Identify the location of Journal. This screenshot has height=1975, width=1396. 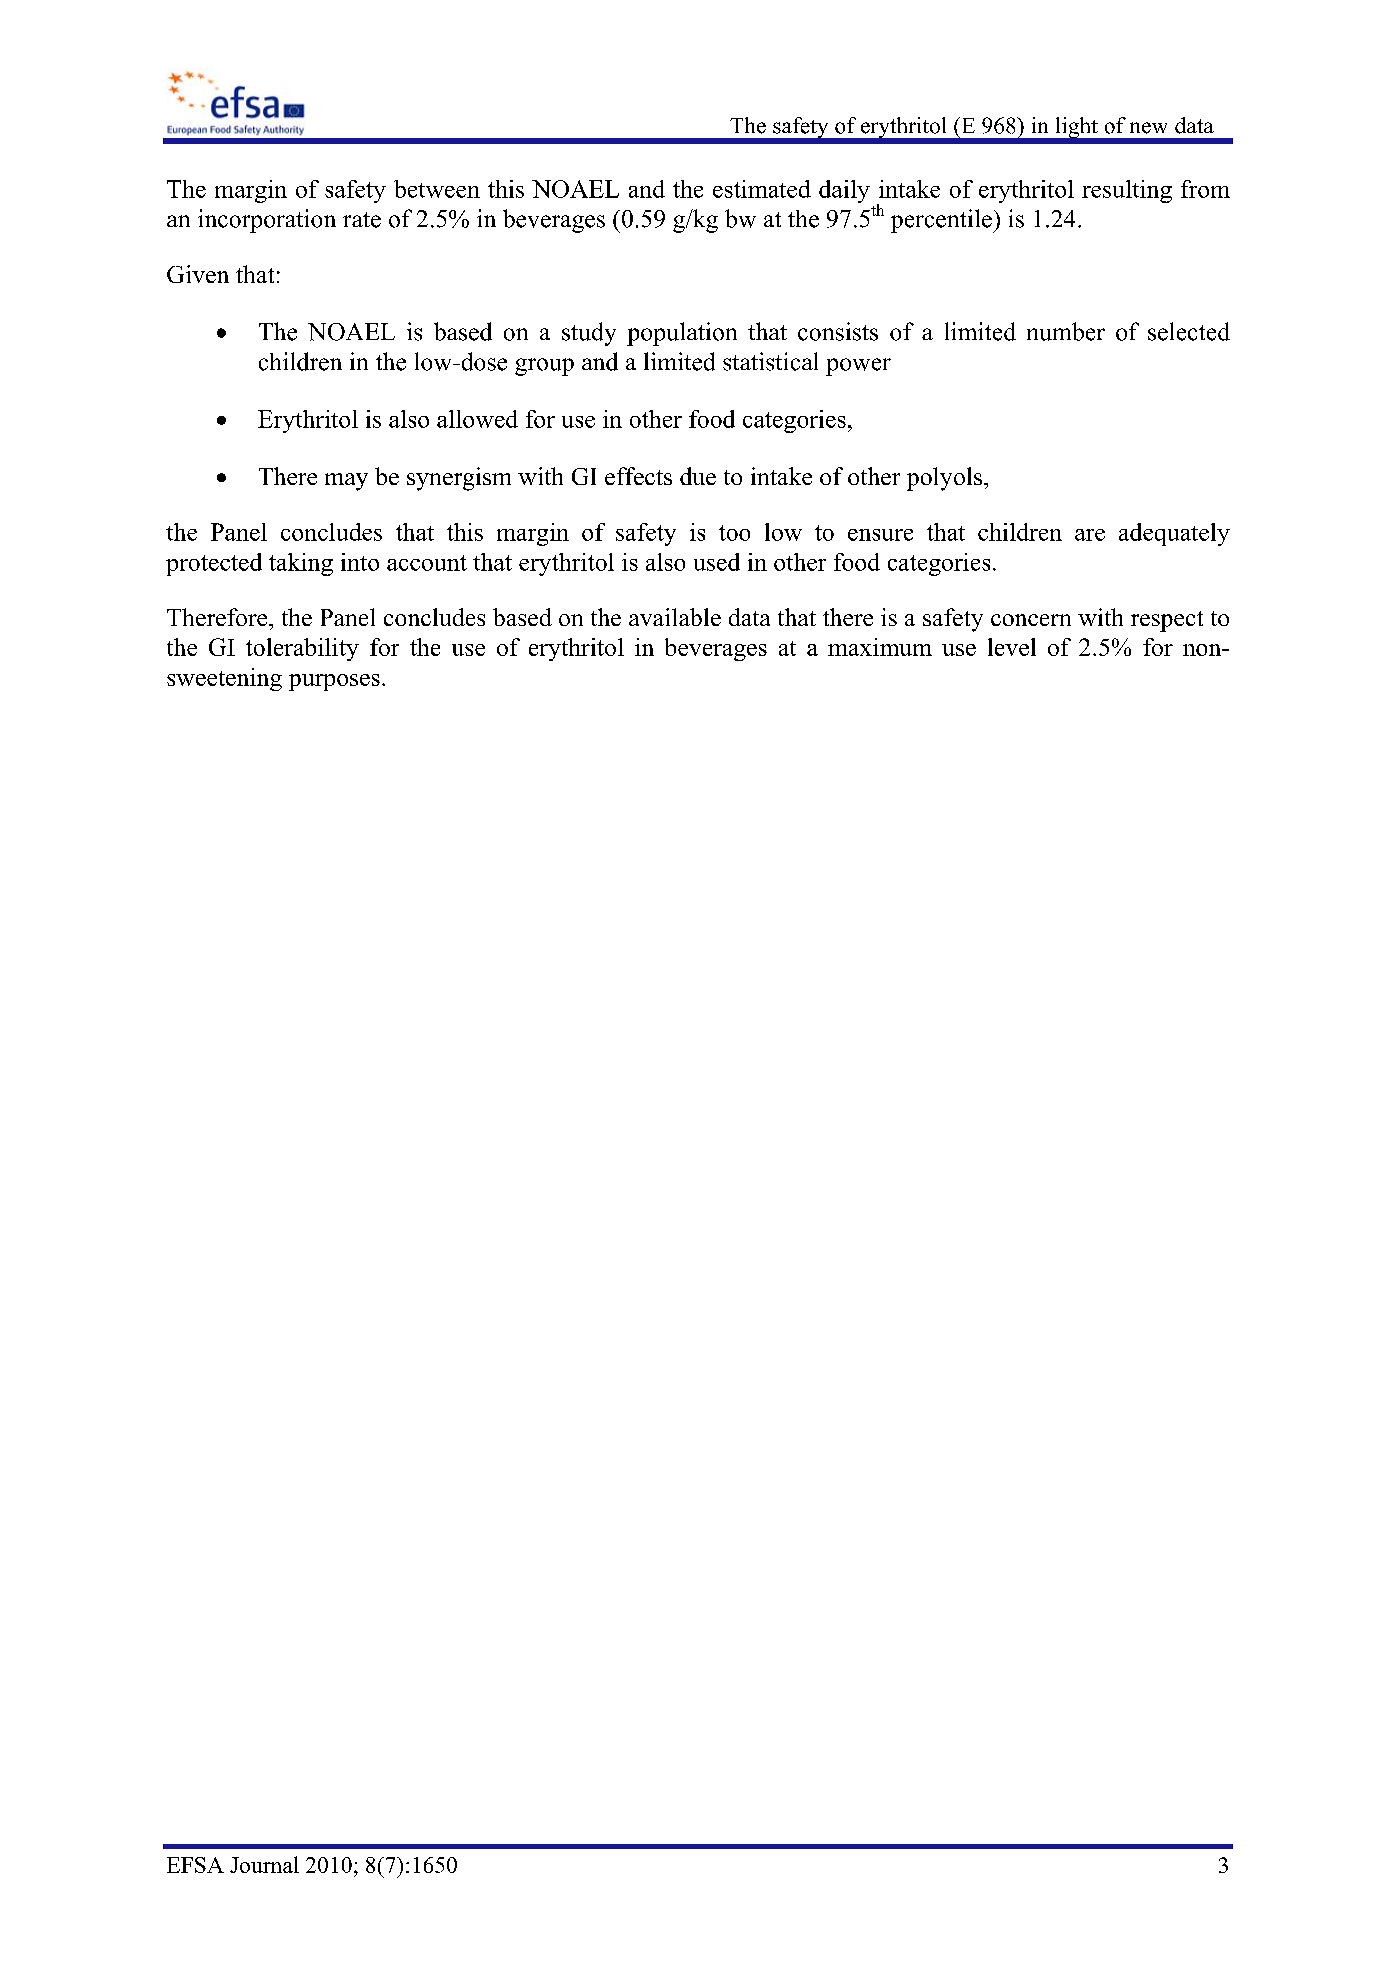
(264, 1864).
